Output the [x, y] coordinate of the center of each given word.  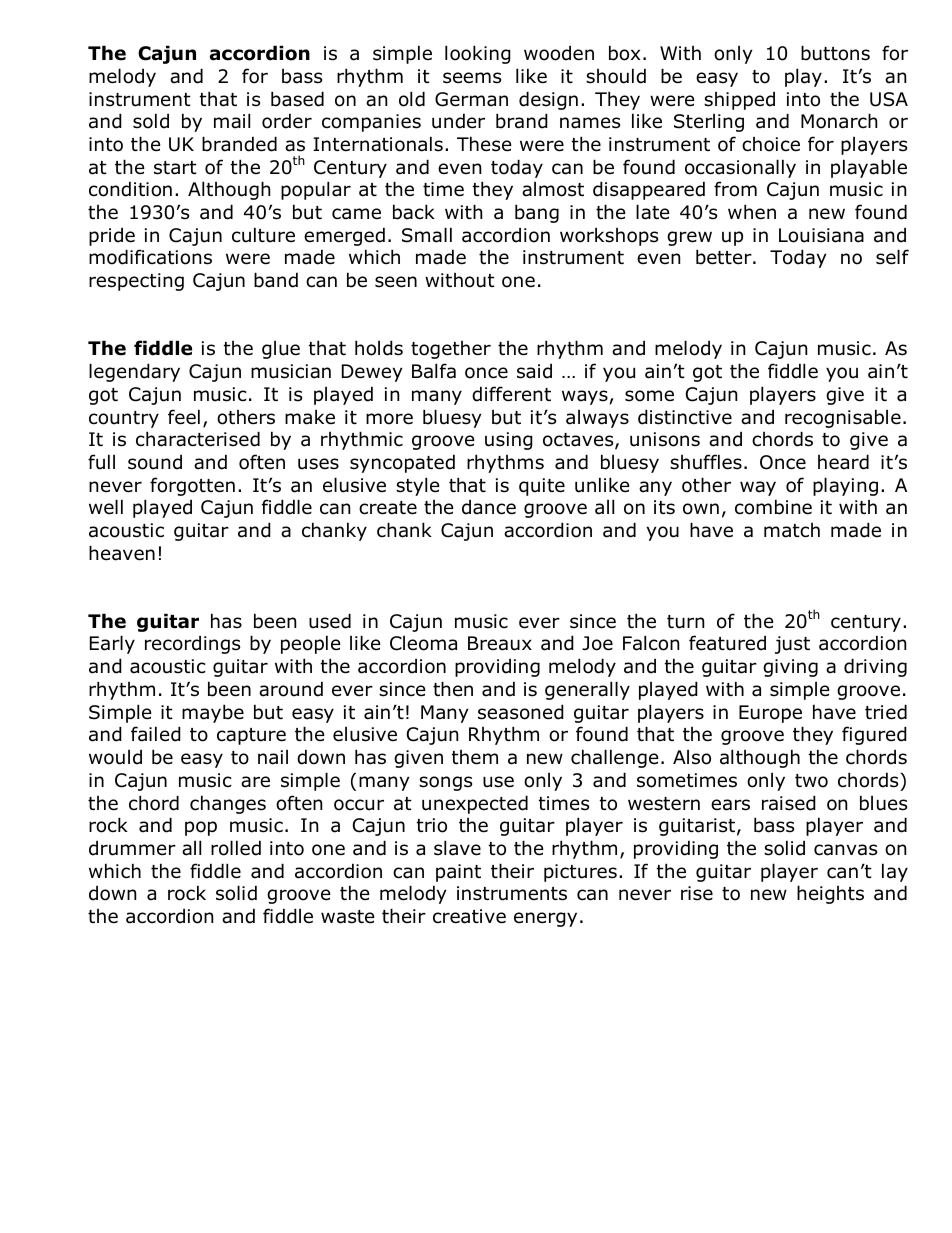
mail [232, 121]
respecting [136, 282]
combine [773, 507]
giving [790, 668]
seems [472, 78]
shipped [739, 100]
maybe [213, 713]
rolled [236, 848]
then [453, 689]
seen [396, 282]
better [725, 257]
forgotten [192, 486]
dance [489, 507]
